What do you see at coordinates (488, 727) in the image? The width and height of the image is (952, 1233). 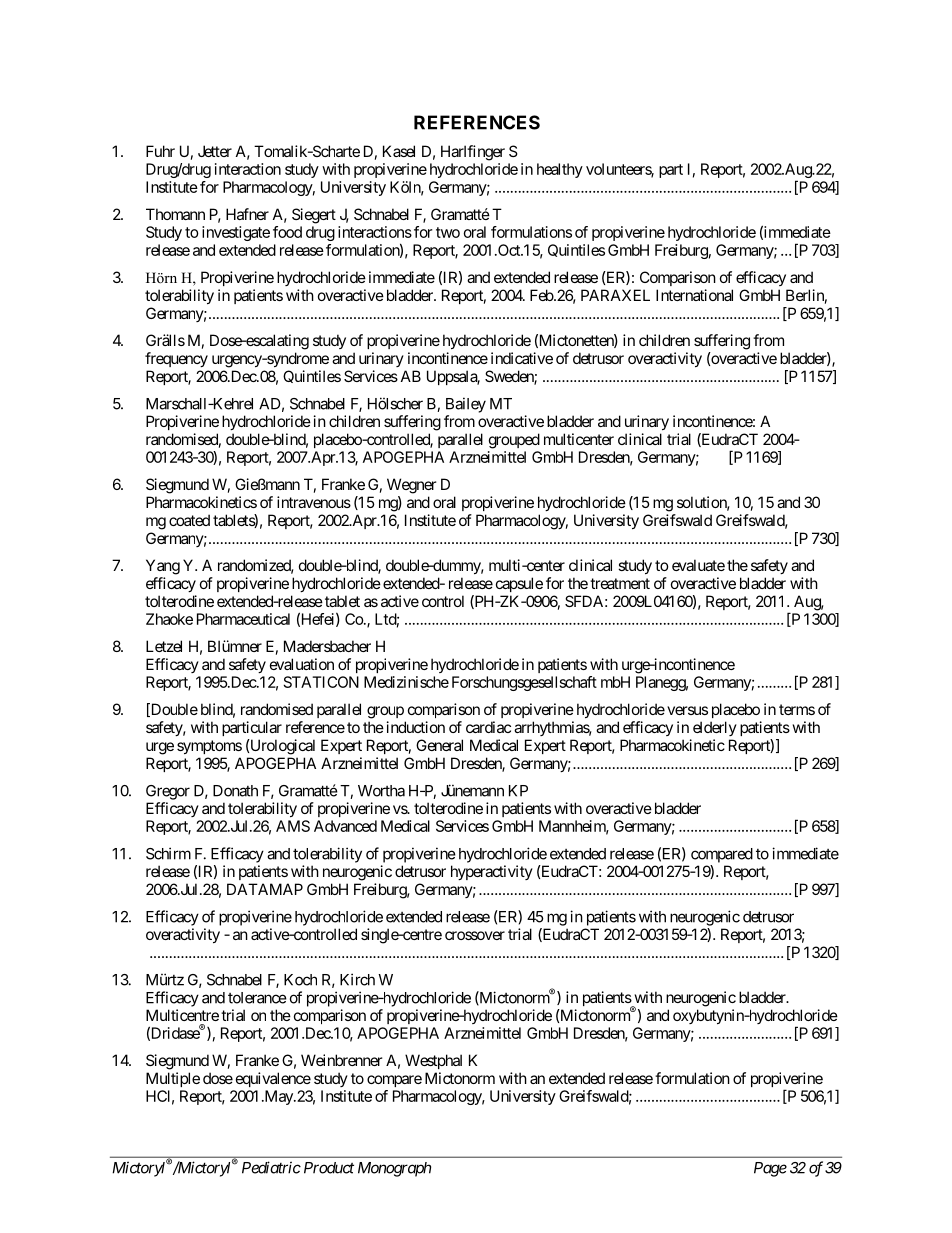 I see `cardiac` at bounding box center [488, 727].
